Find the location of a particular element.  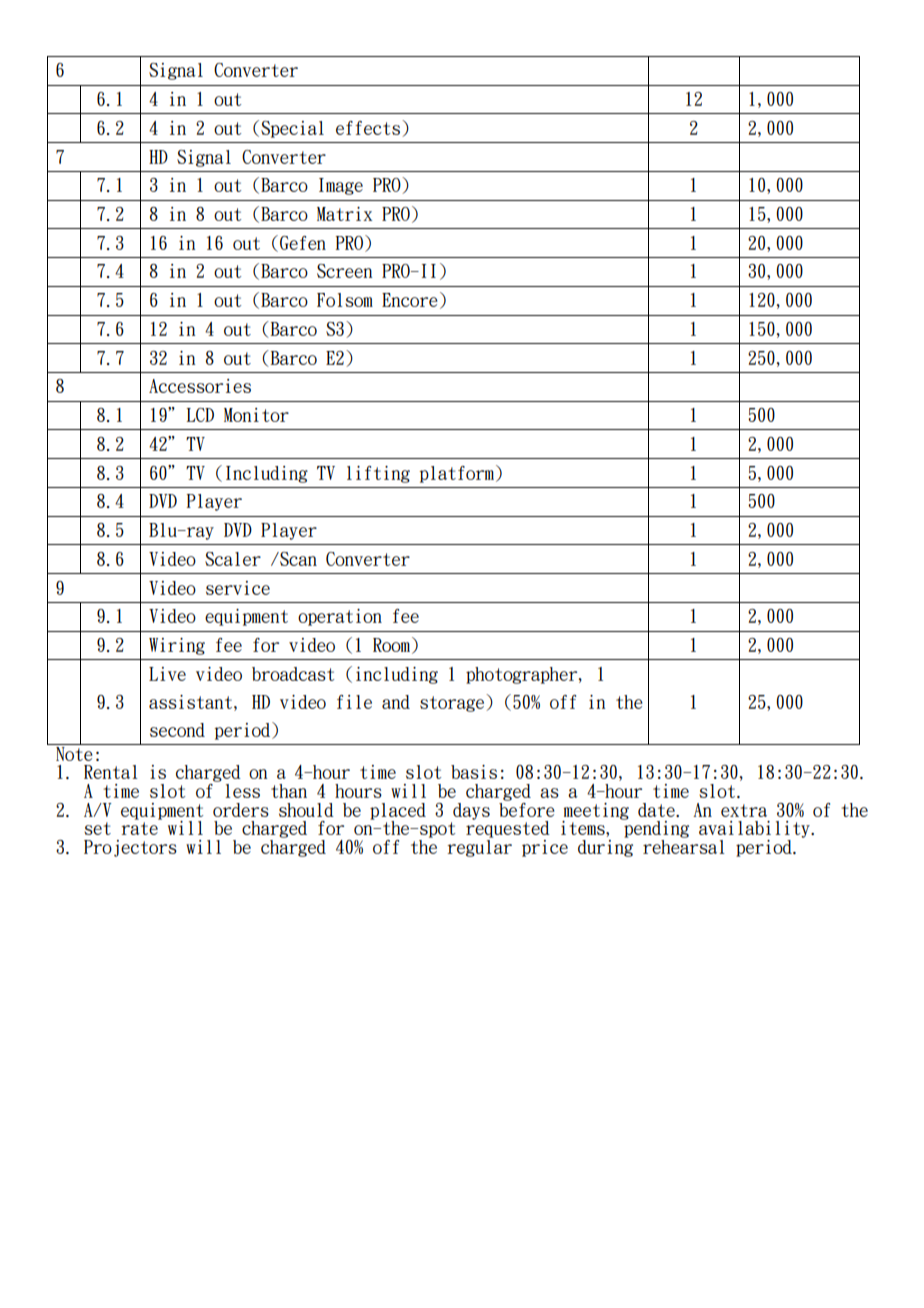

pending is located at coordinates (655, 830).
